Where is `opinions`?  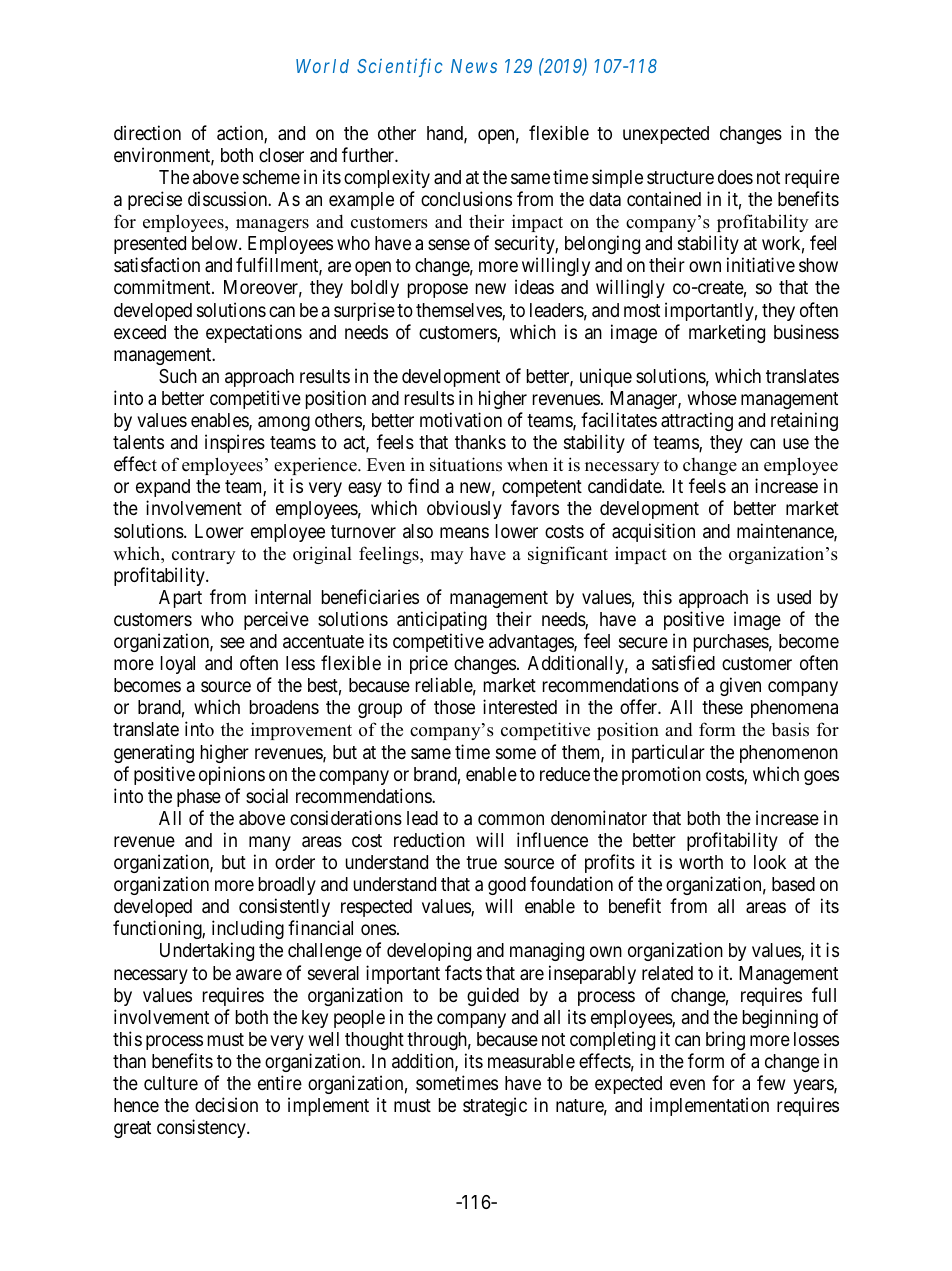 opinions is located at coordinates (232, 775).
